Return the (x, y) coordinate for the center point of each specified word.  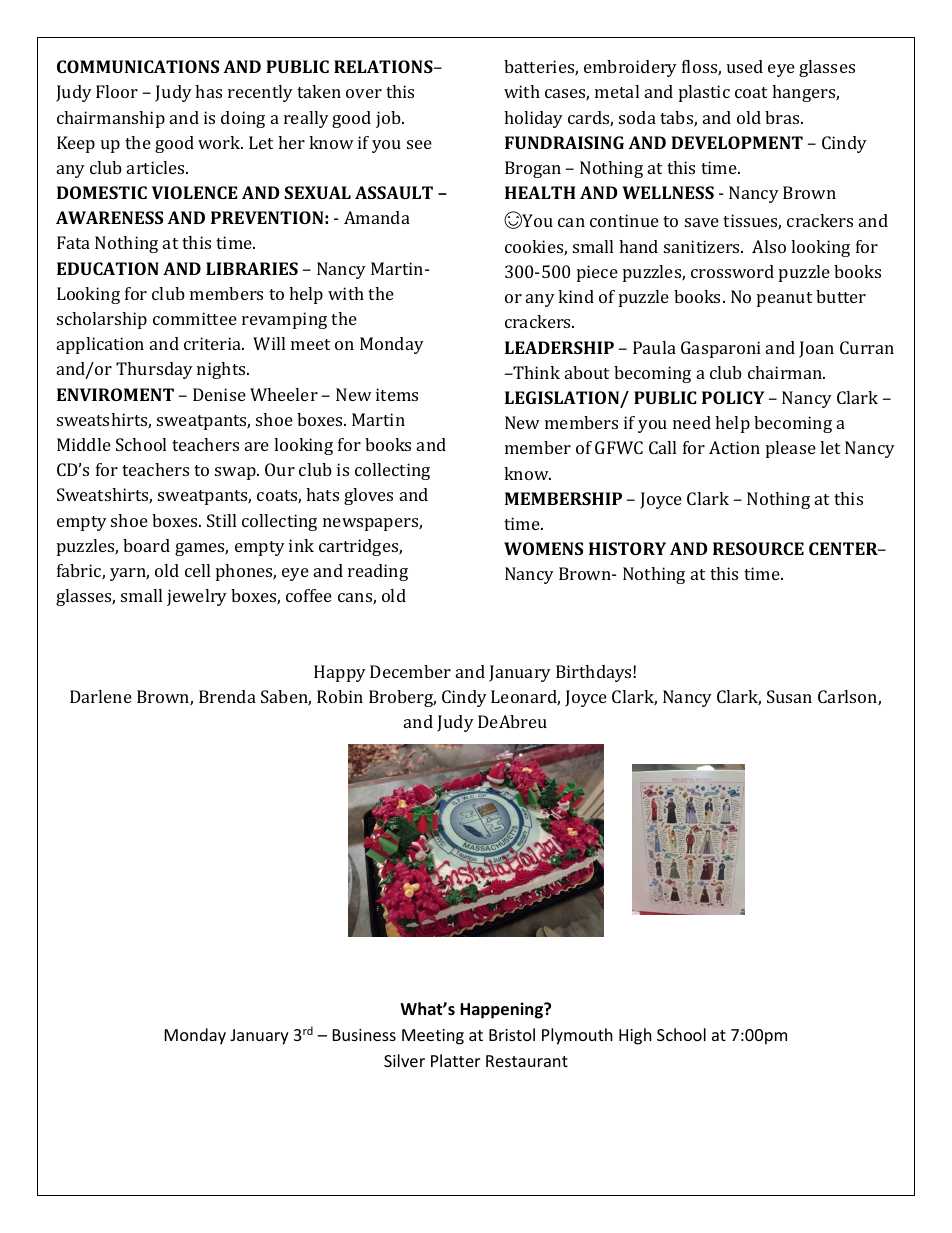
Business (364, 1035)
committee (195, 318)
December (410, 671)
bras (783, 117)
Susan (789, 696)
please (791, 449)
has (208, 91)
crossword (732, 271)
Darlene (101, 696)
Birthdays (595, 673)
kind (576, 296)
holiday (533, 119)
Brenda (227, 696)
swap (236, 473)
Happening (502, 1010)
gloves (368, 496)
